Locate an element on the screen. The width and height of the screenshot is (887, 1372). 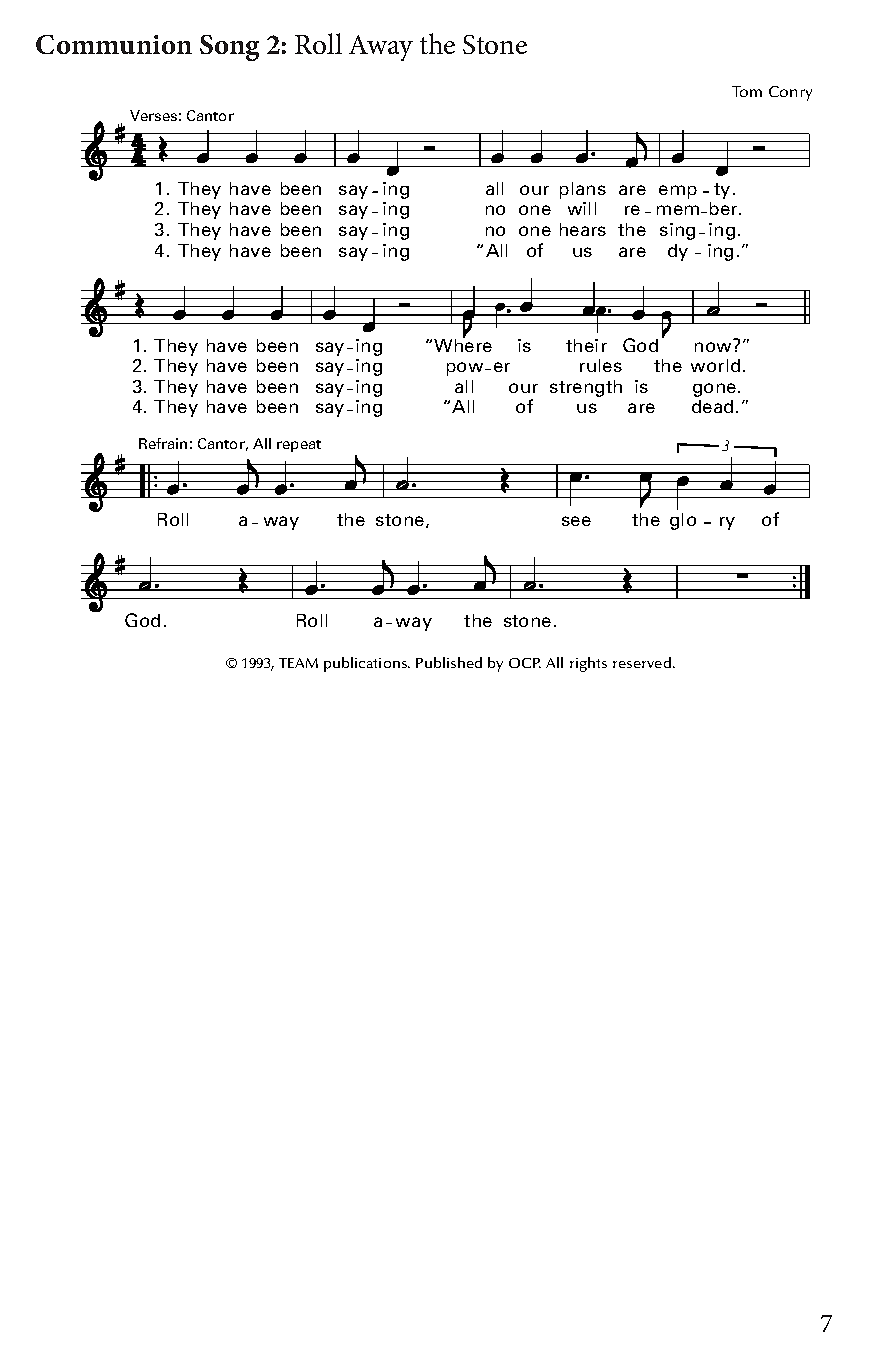
Tom is located at coordinates (747, 91).
